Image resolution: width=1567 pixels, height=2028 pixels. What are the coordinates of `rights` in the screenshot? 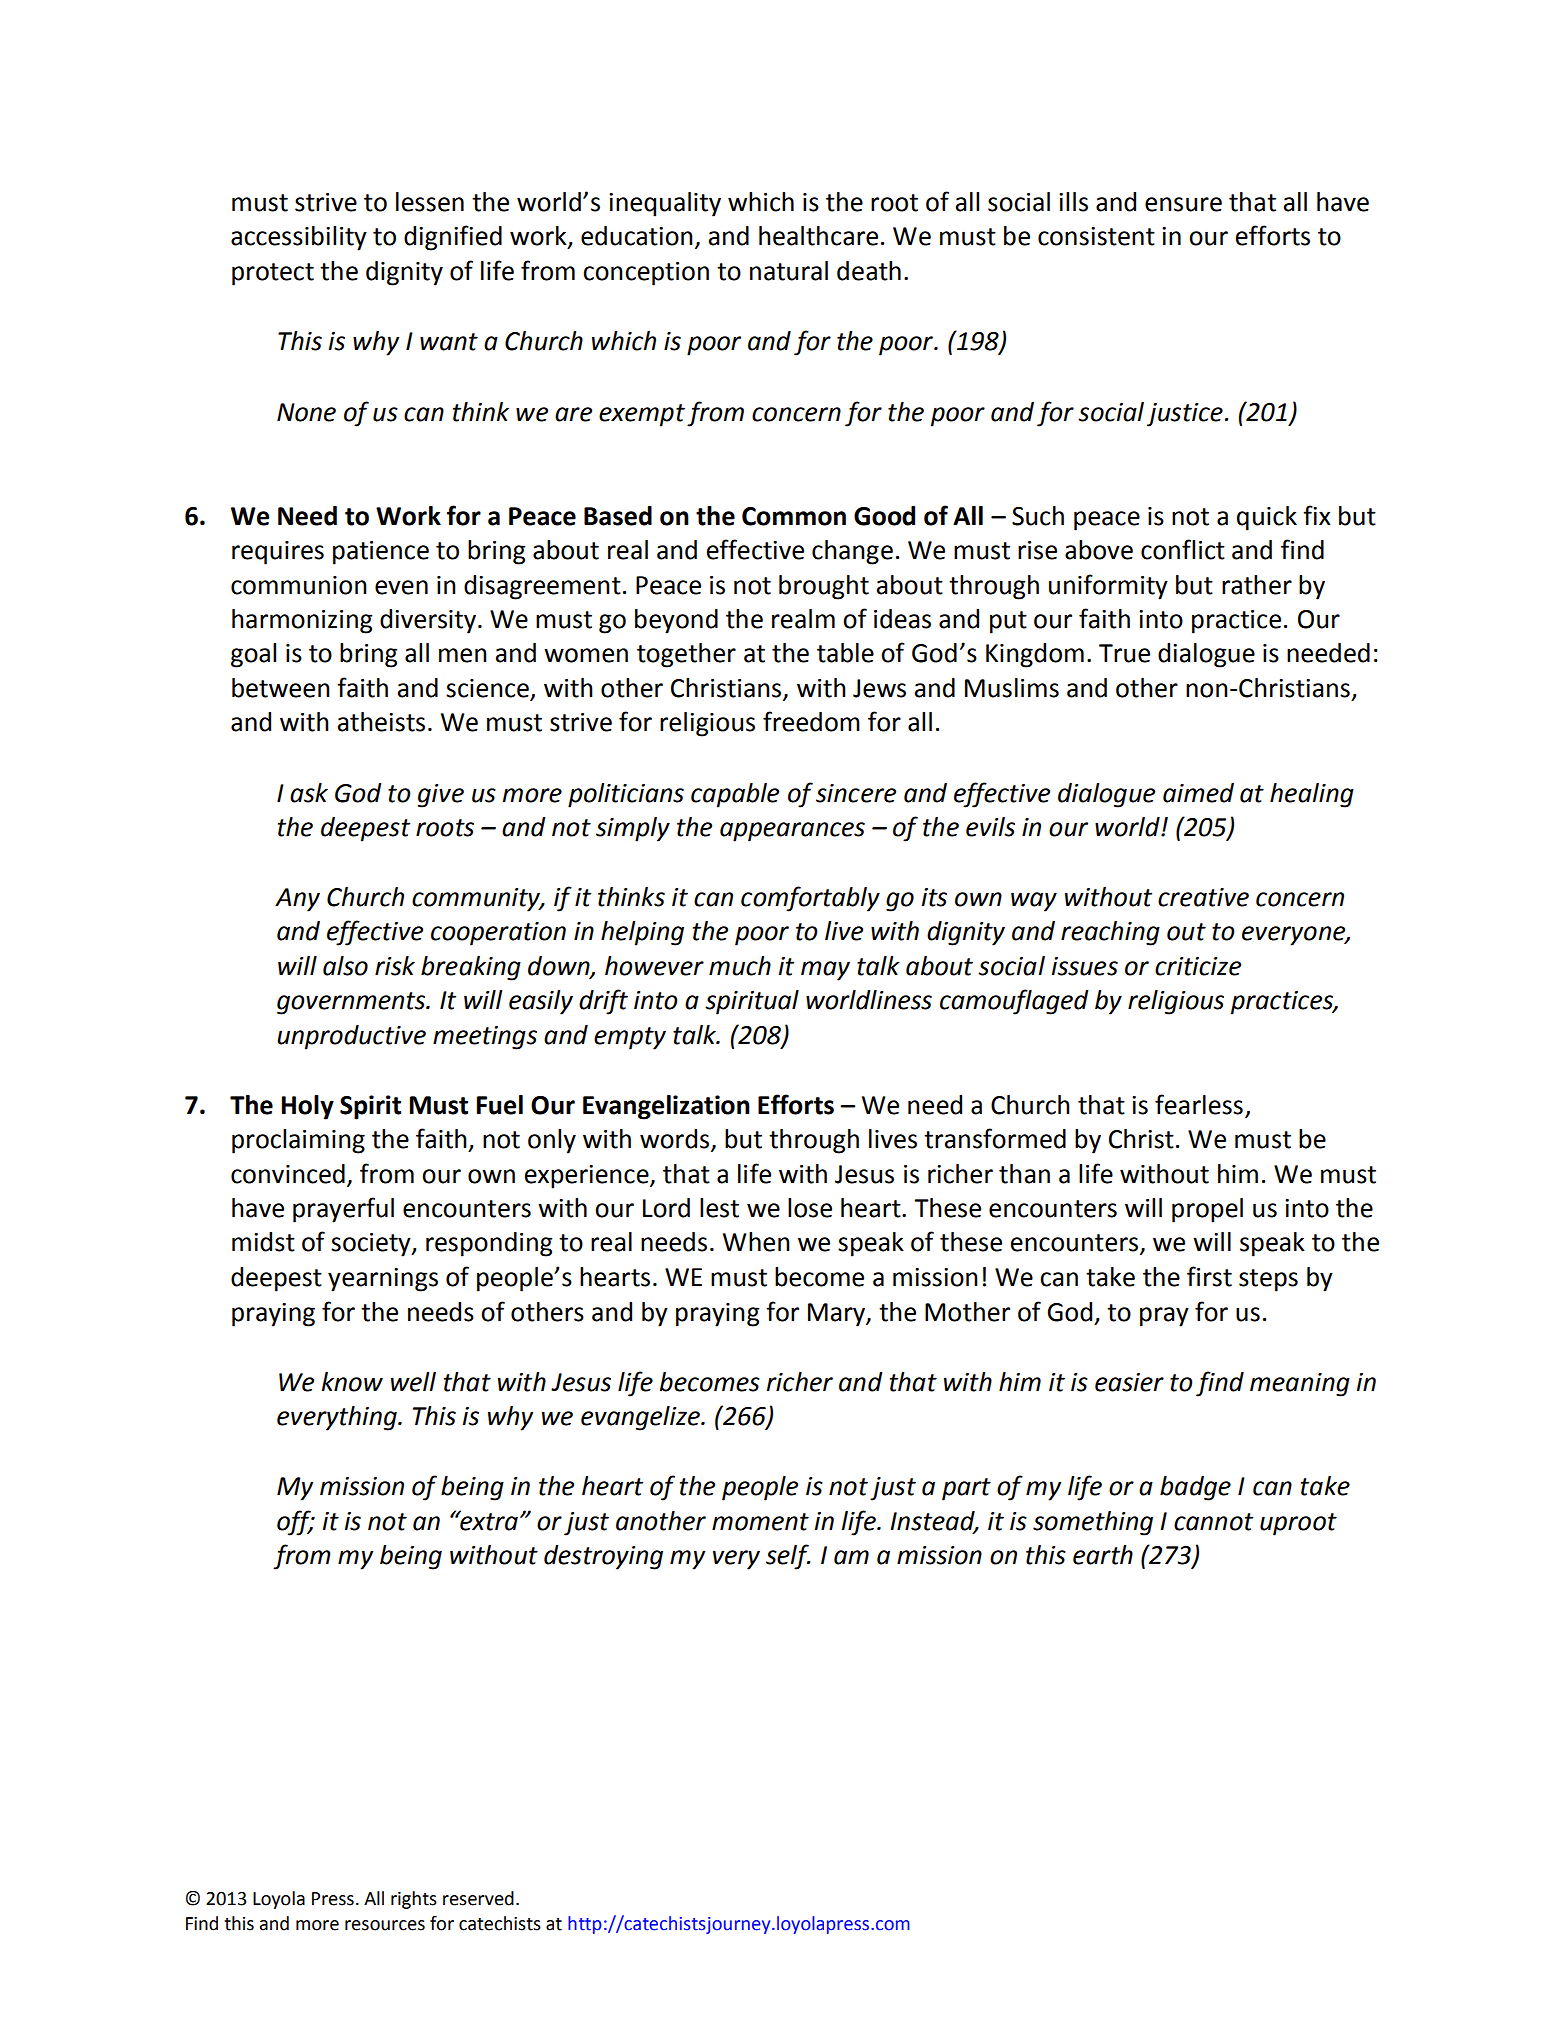 It's located at (414, 1900).
